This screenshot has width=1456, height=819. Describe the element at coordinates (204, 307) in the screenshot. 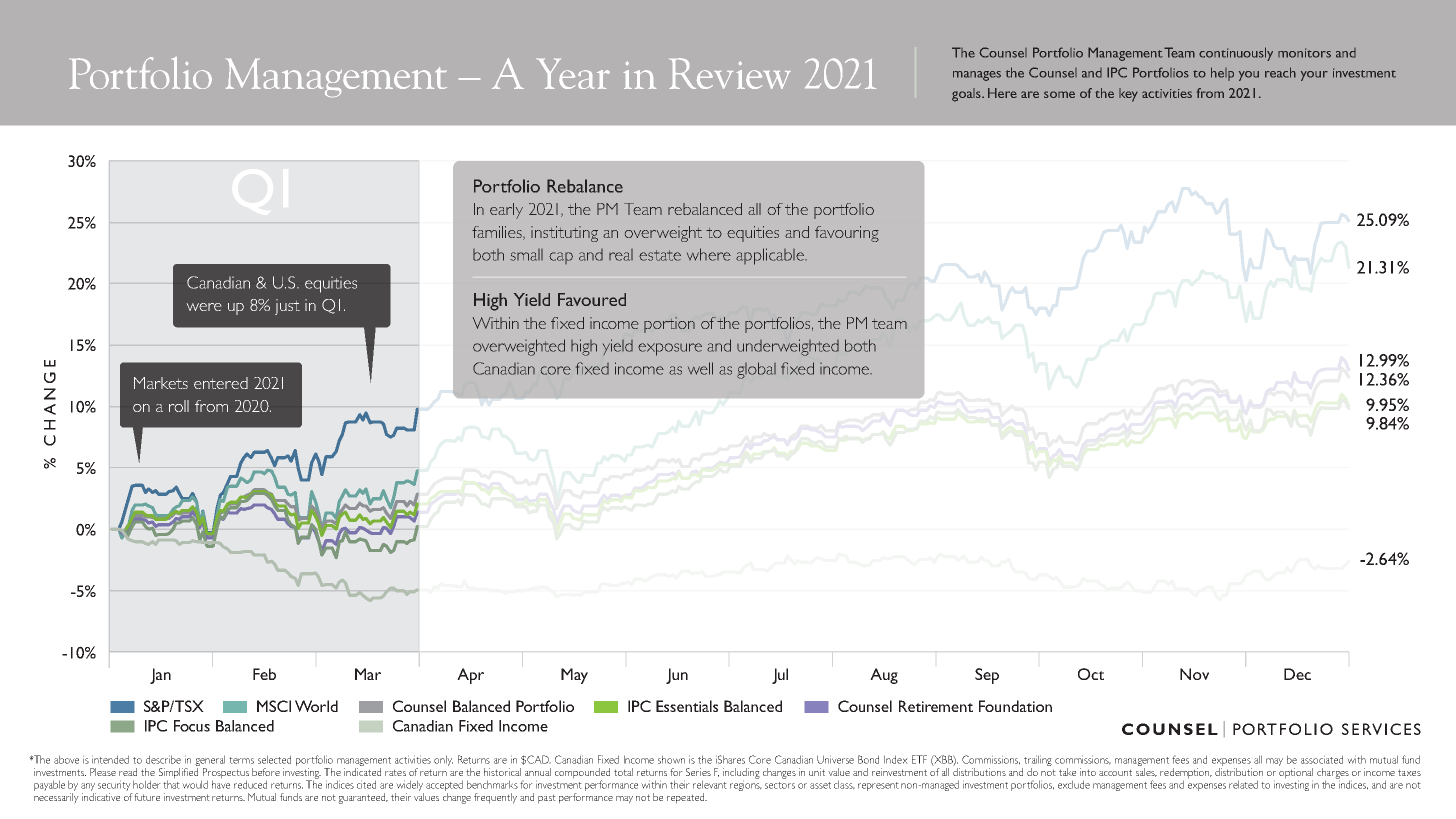

I see `were` at that location.
